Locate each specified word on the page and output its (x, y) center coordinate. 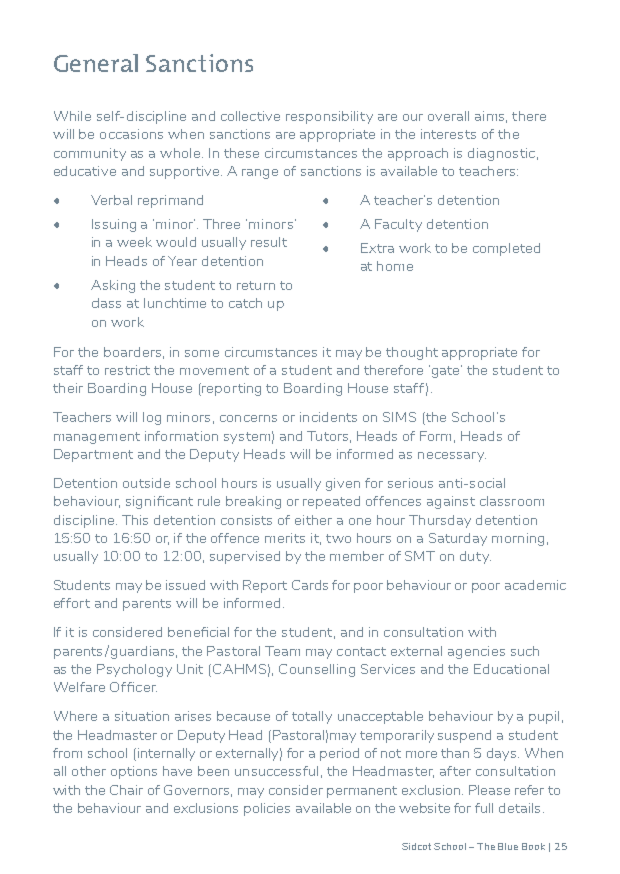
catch (245, 303)
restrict (127, 370)
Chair (126, 790)
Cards (310, 585)
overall (448, 116)
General (96, 63)
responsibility (329, 117)
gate (447, 371)
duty (475, 557)
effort (72, 603)
